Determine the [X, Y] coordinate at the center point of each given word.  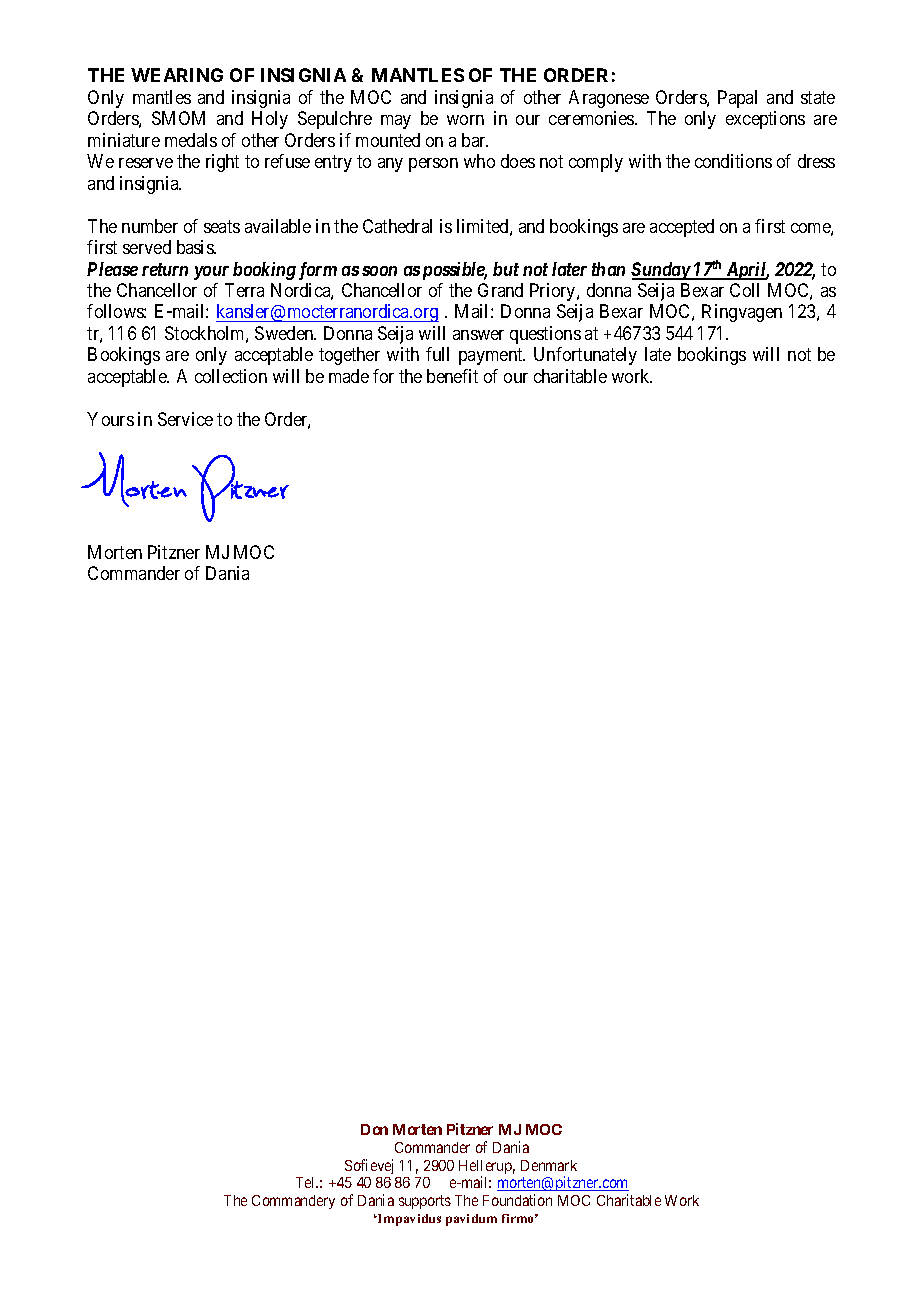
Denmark [549, 1165]
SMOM [178, 118]
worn [465, 120]
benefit [452, 376]
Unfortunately [585, 356]
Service [185, 419]
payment [492, 357]
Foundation [517, 1200]
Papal [737, 99]
